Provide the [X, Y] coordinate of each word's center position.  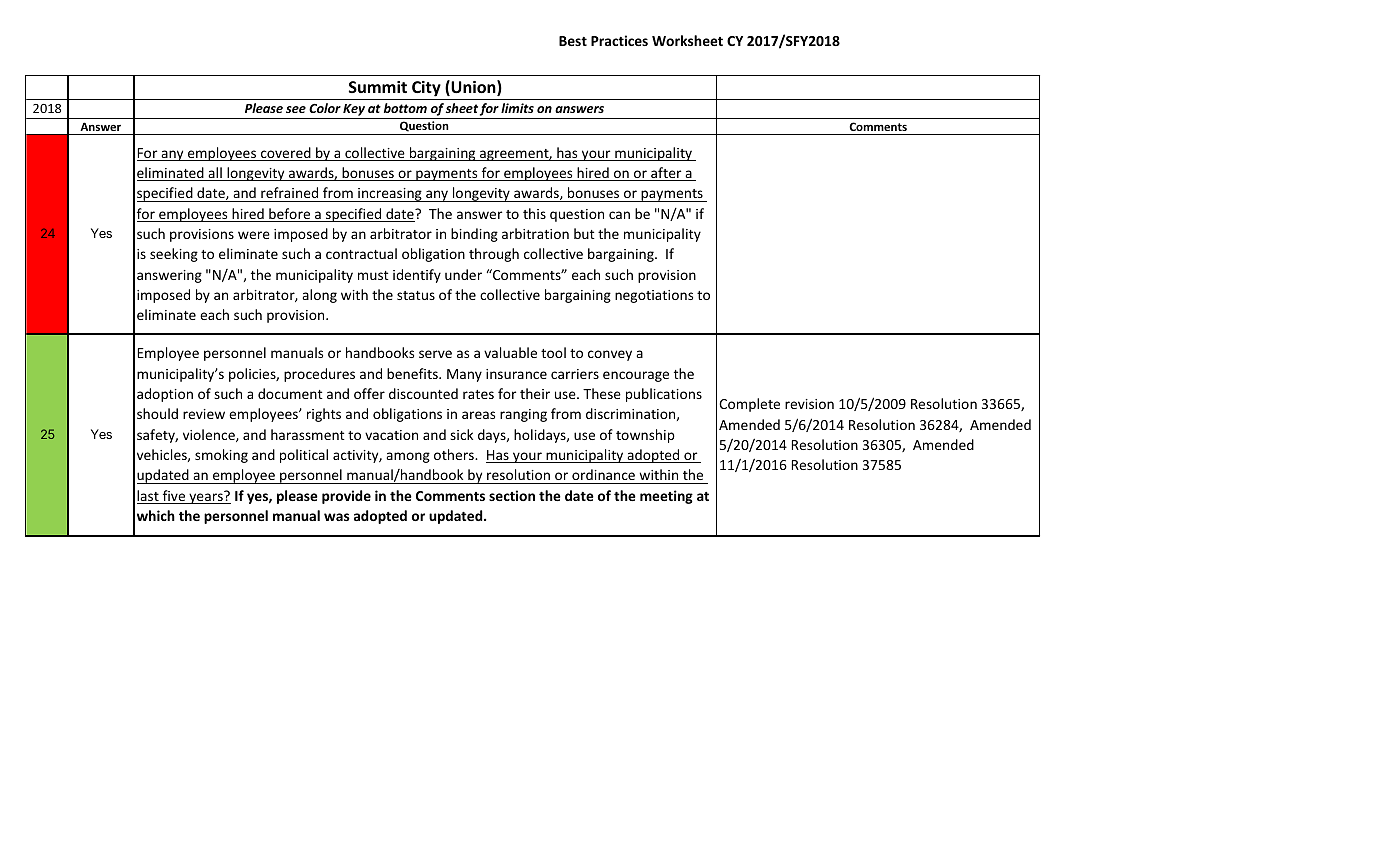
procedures [319, 375]
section [512, 495]
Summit [378, 87]
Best [573, 41]
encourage [636, 376]
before [290, 215]
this [534, 213]
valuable [510, 352]
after [666, 174]
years [206, 497]
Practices [619, 40]
